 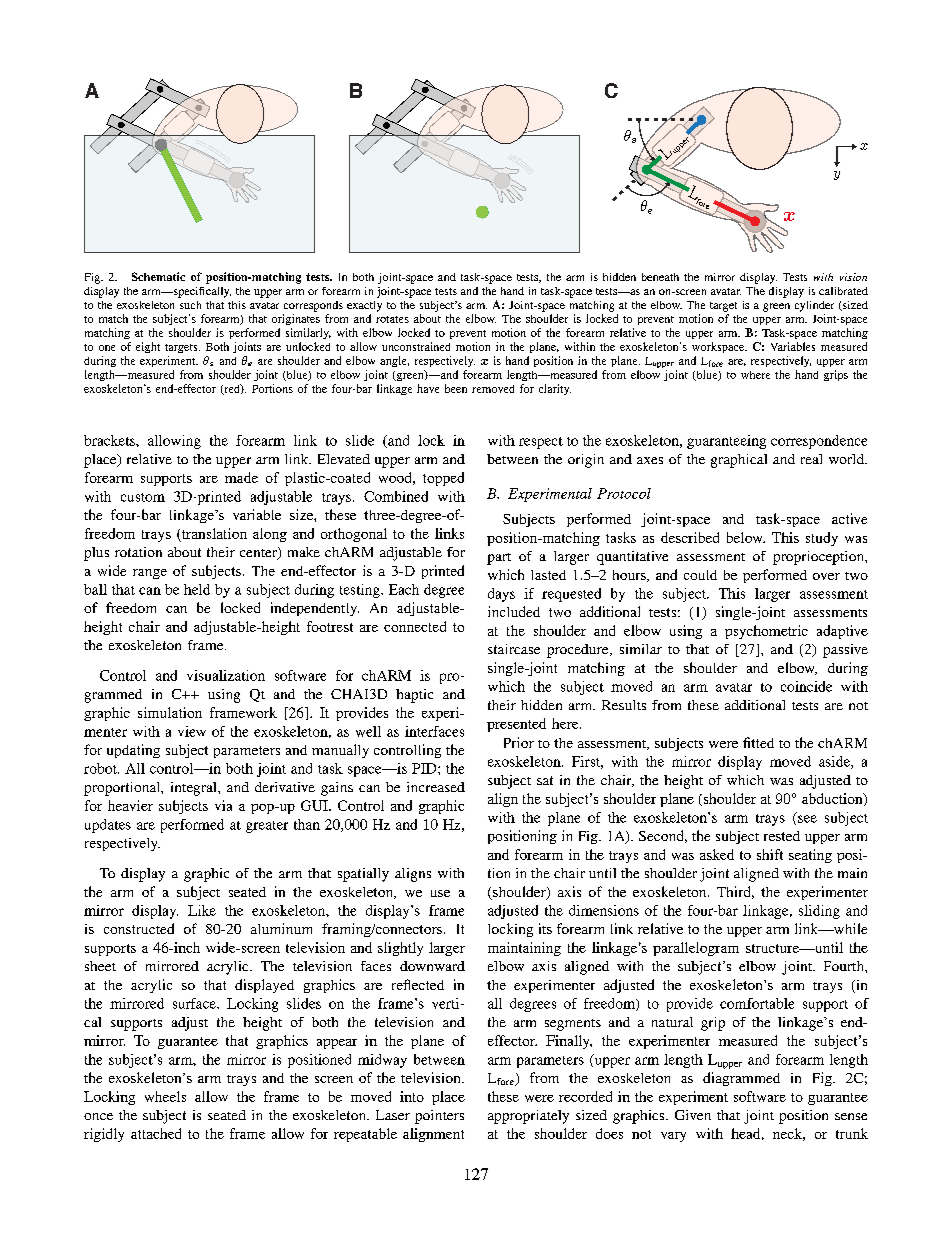 I want to click on custom, so click(x=143, y=497).
